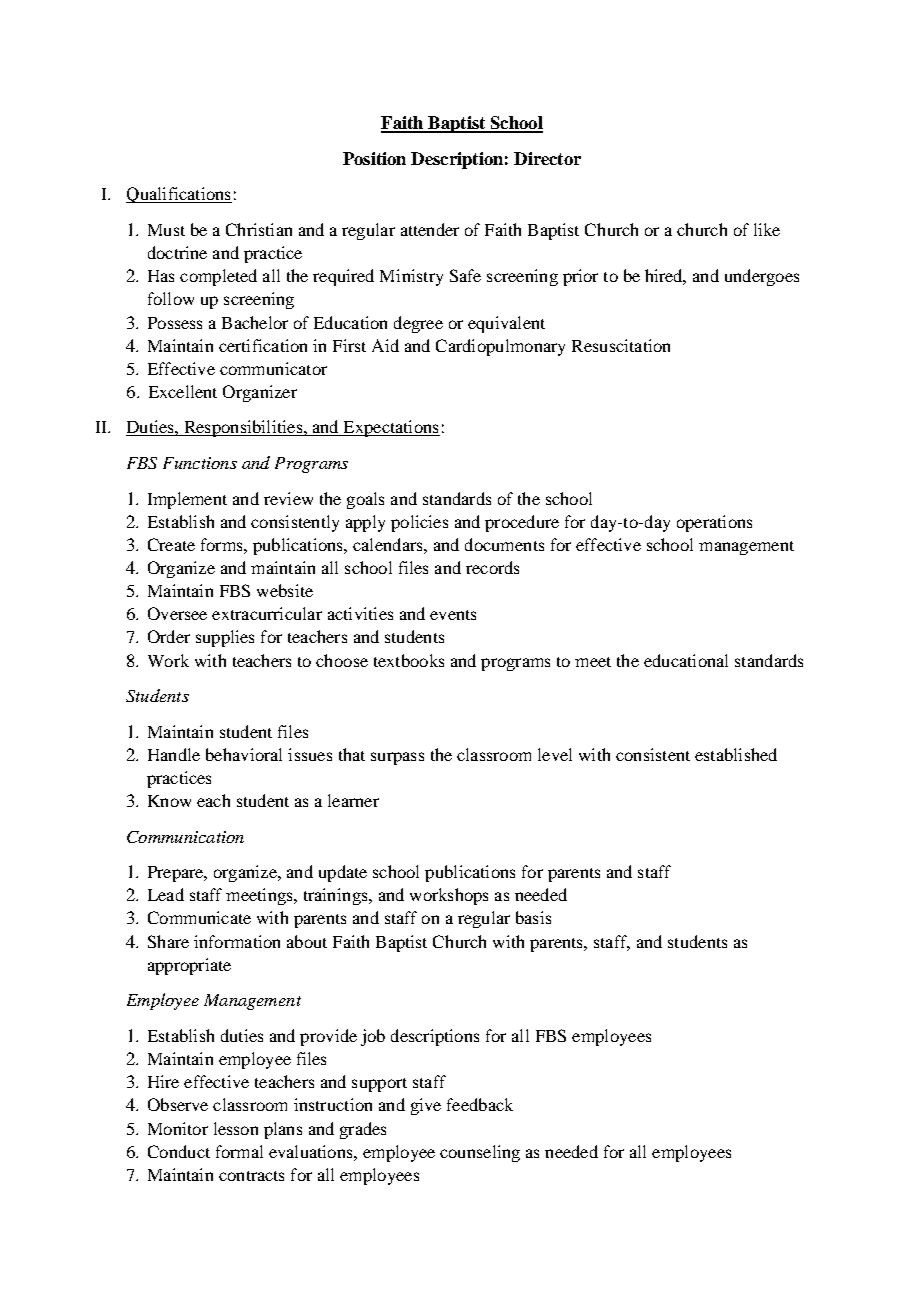 The width and height of the screenshot is (924, 1308). Describe the element at coordinates (492, 567) in the screenshot. I see `records` at that location.
